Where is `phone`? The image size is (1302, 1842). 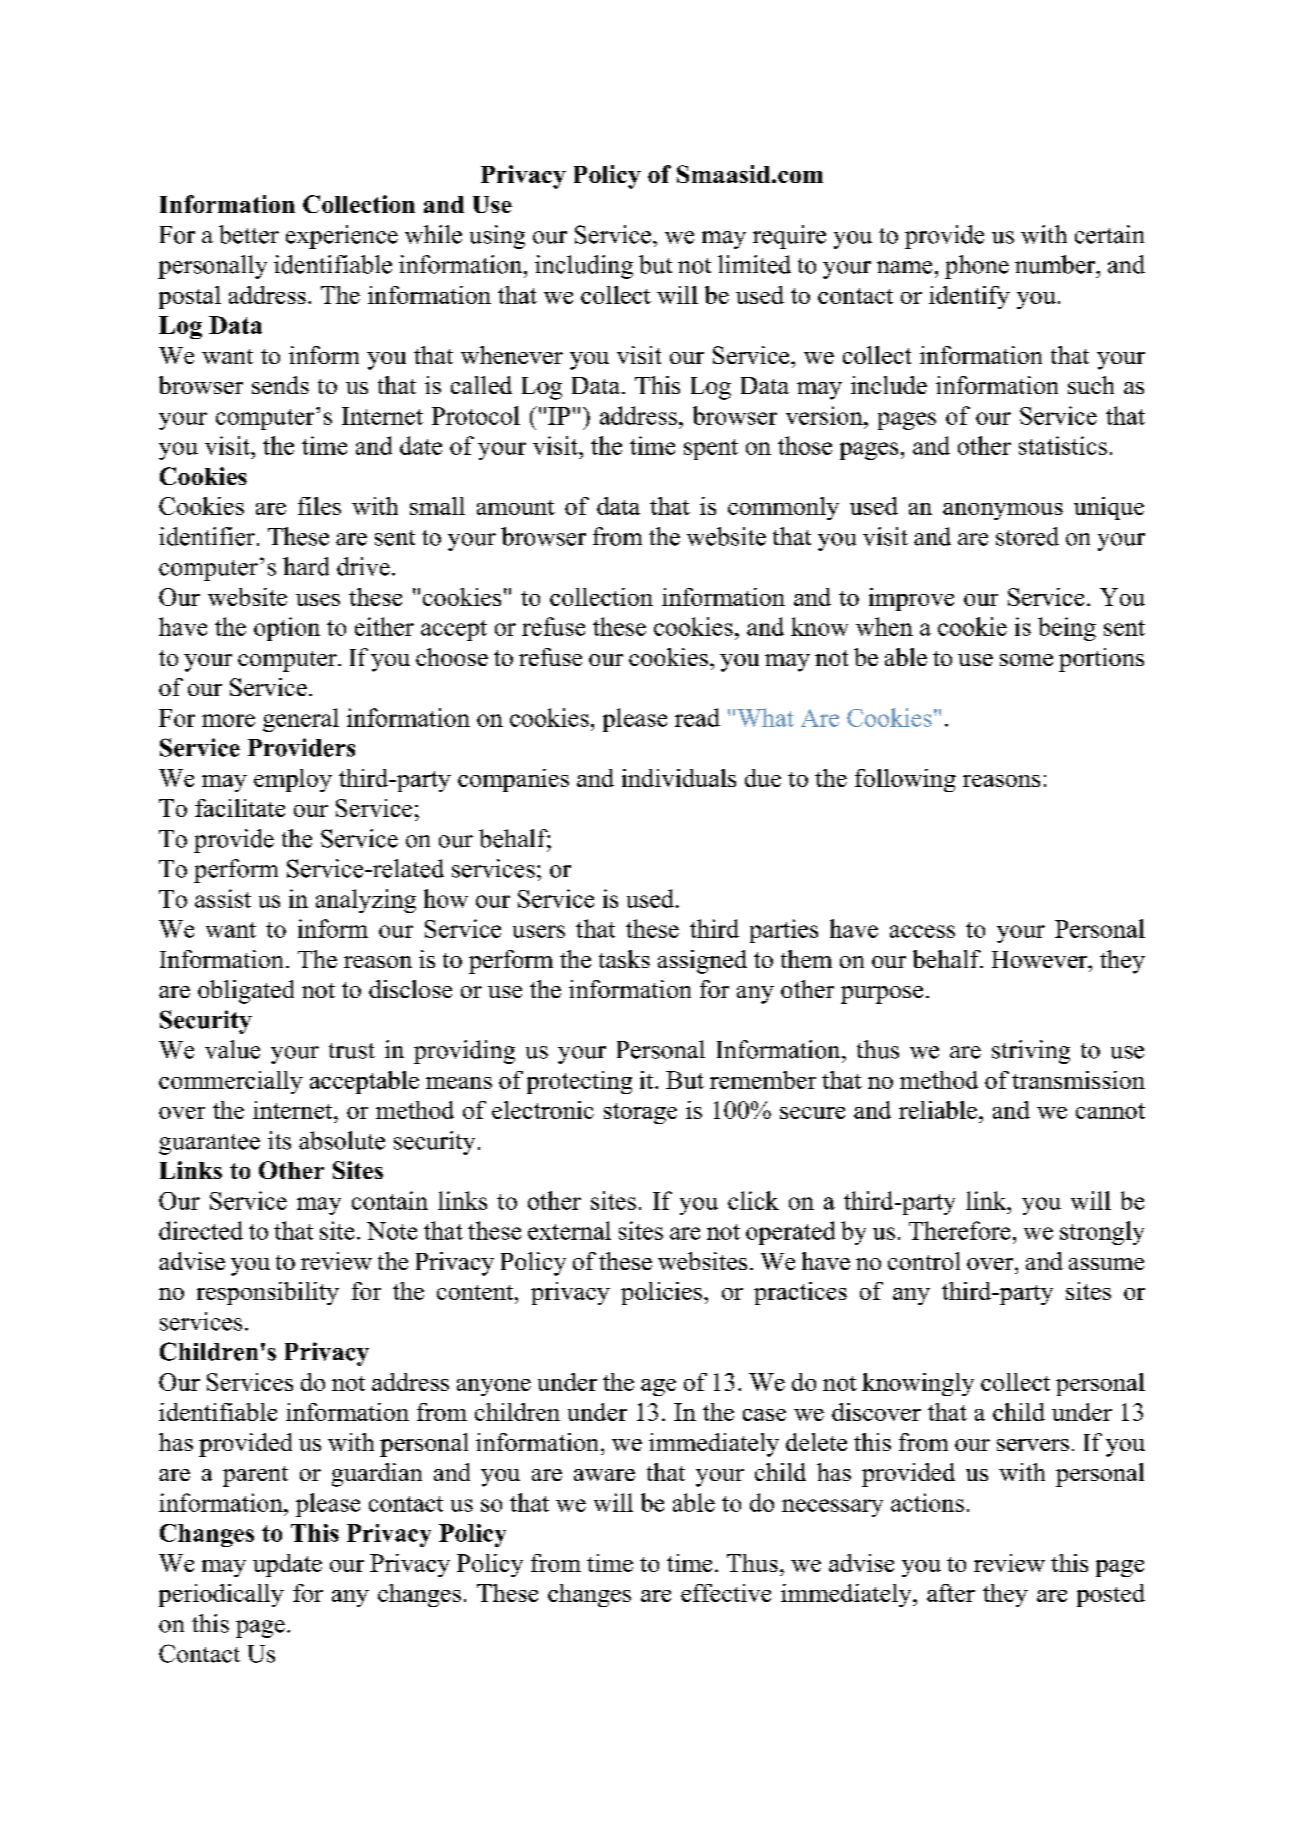 phone is located at coordinates (977, 267).
